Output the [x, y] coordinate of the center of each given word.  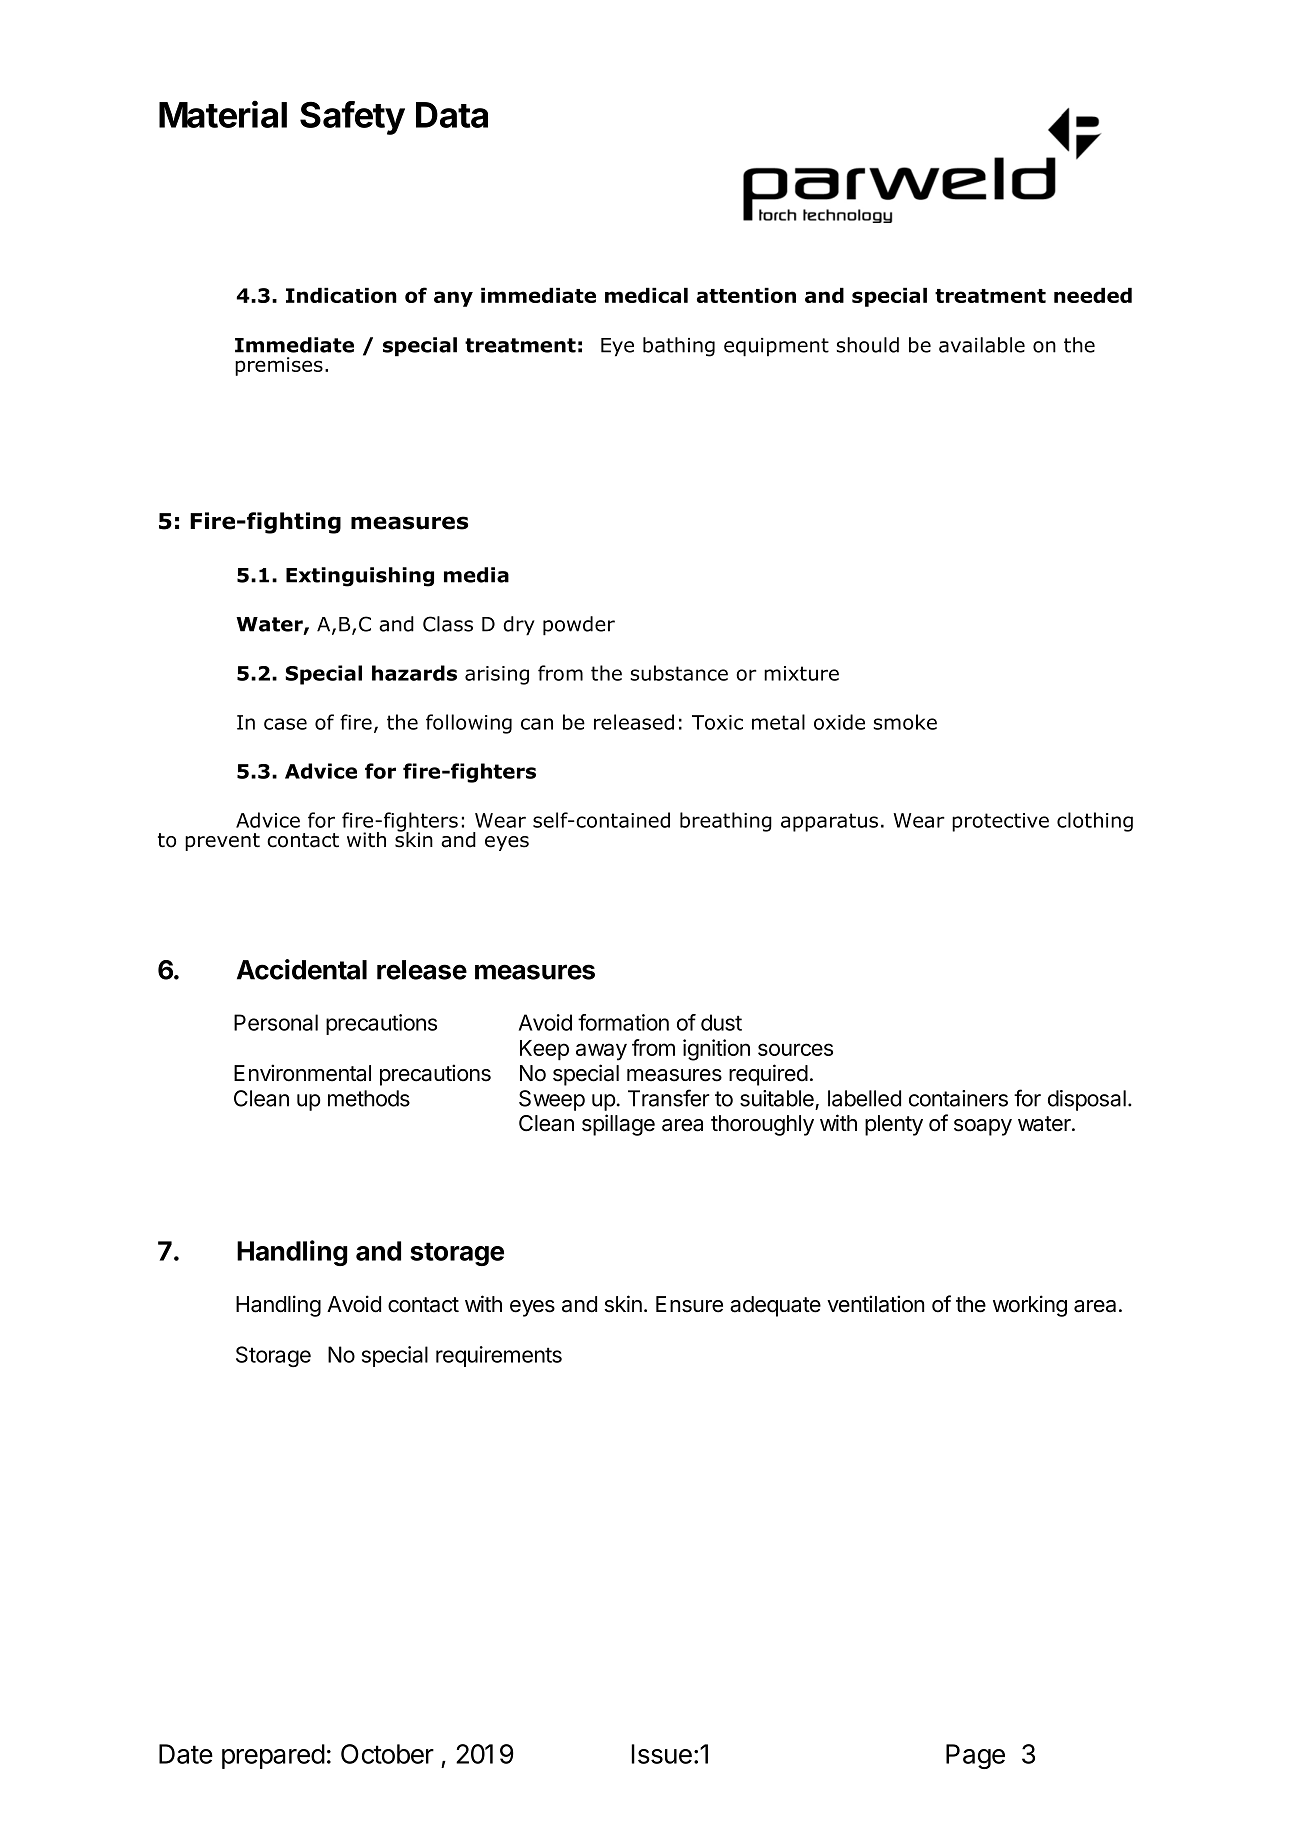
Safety [352, 118]
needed [1093, 295]
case [285, 724]
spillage [618, 1125]
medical [646, 295]
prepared [273, 1756]
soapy [983, 1127]
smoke [905, 722]
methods [369, 1098]
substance [679, 673]
